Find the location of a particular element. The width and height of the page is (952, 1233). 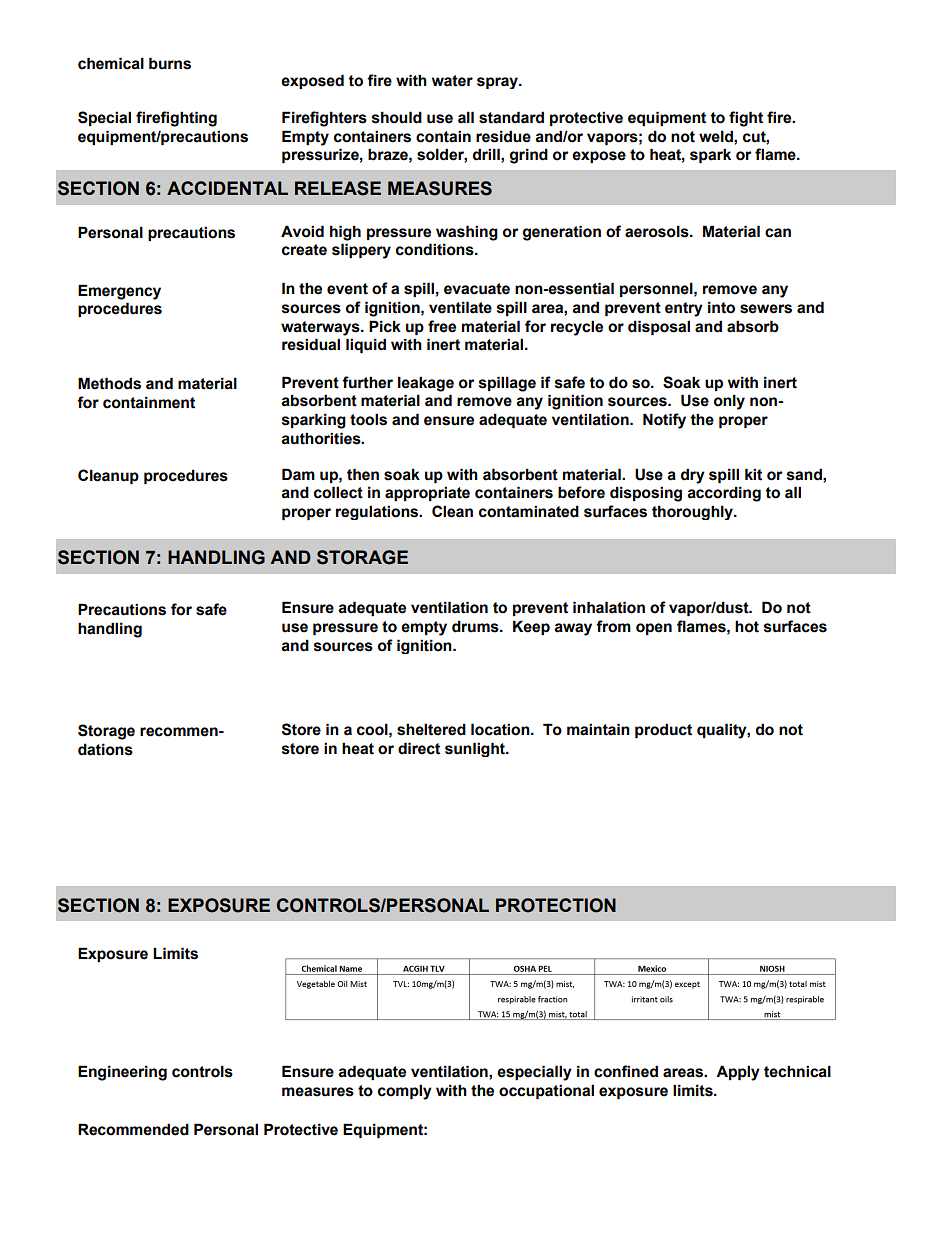

hot is located at coordinates (747, 626).
